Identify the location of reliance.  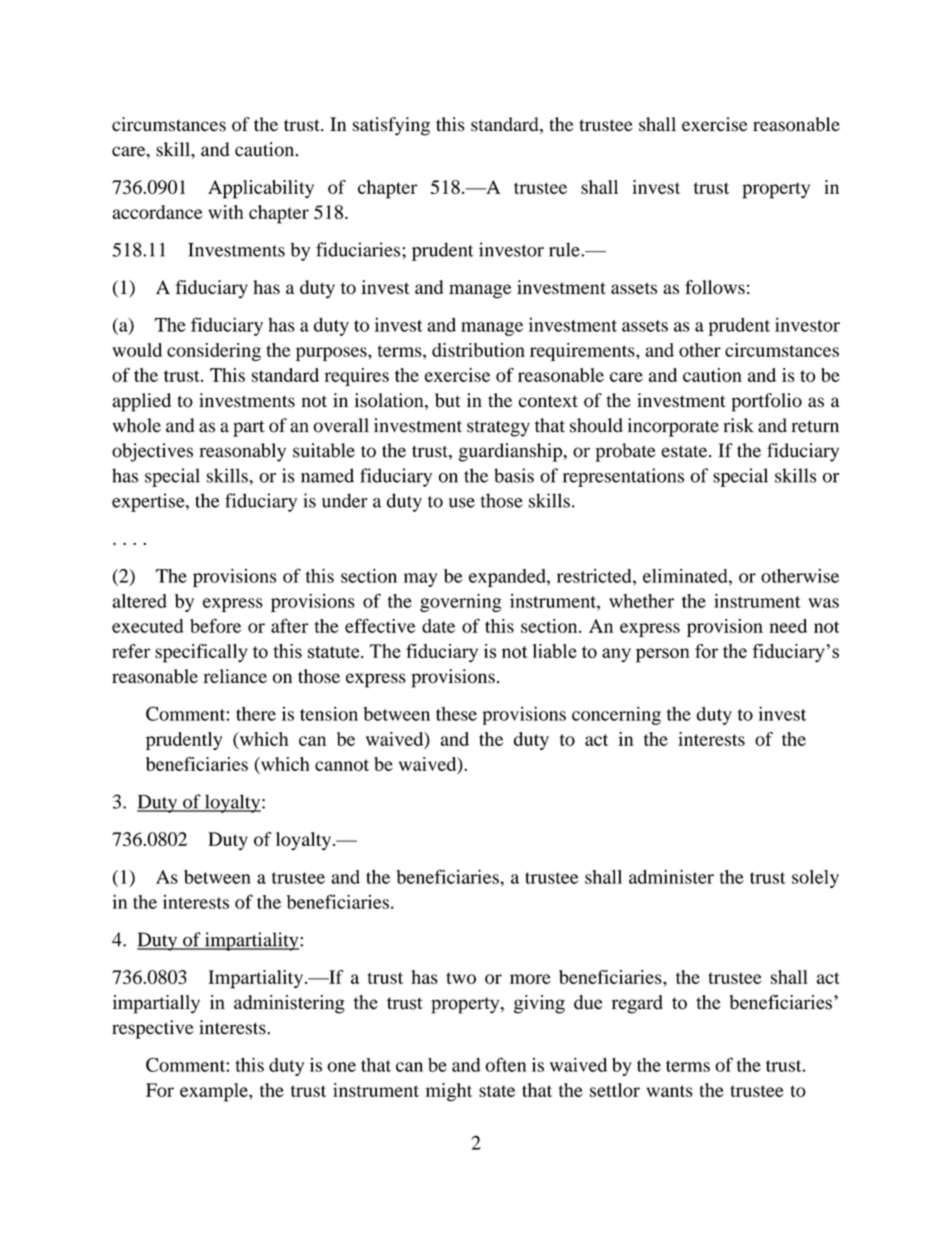
(235, 676).
